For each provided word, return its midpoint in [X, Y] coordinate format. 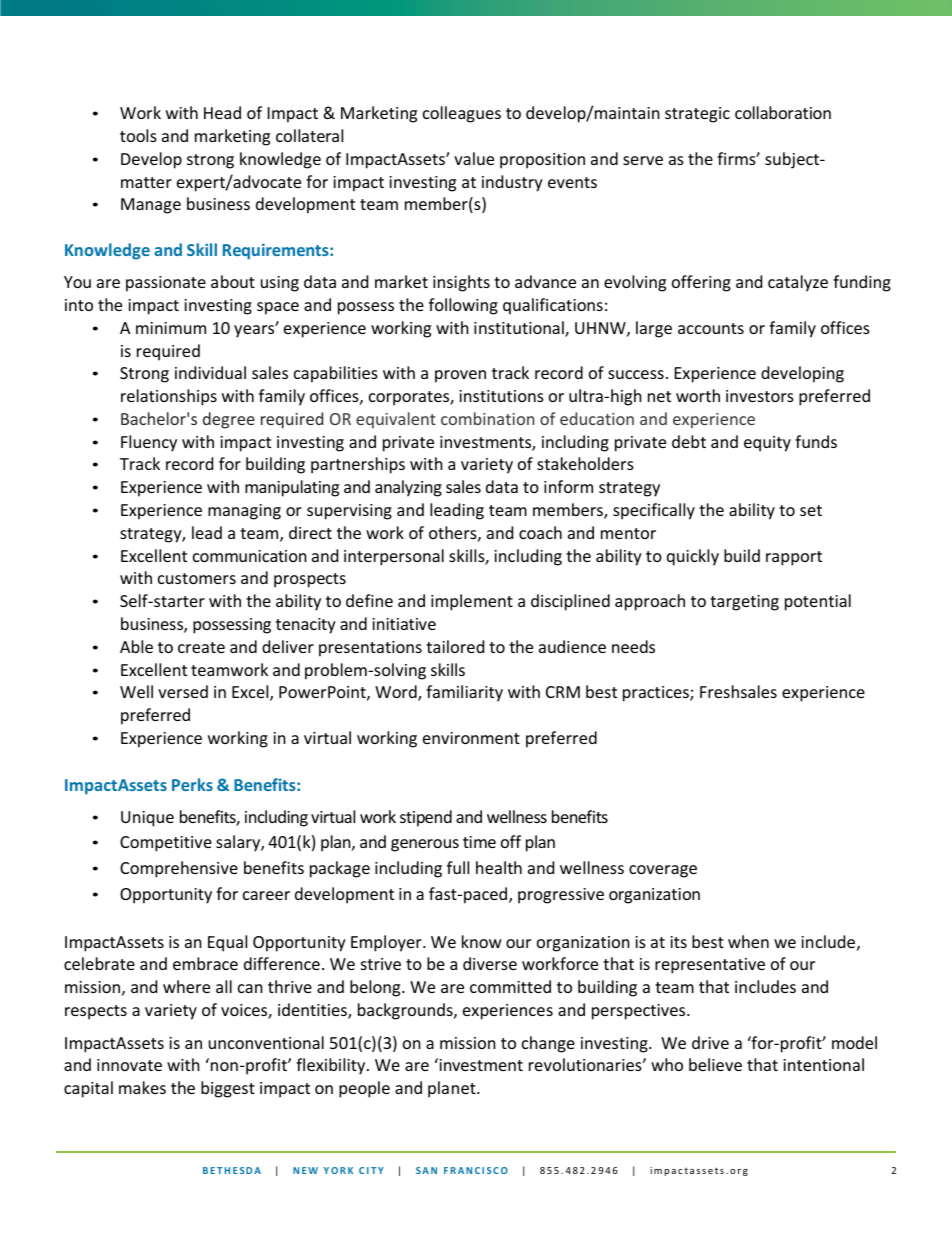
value [474, 158]
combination [487, 418]
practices [657, 694]
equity [767, 444]
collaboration [783, 112]
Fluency [149, 443]
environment [471, 738]
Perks [192, 784]
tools [138, 135]
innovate [129, 1065]
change [548, 1044]
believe [715, 1064]
